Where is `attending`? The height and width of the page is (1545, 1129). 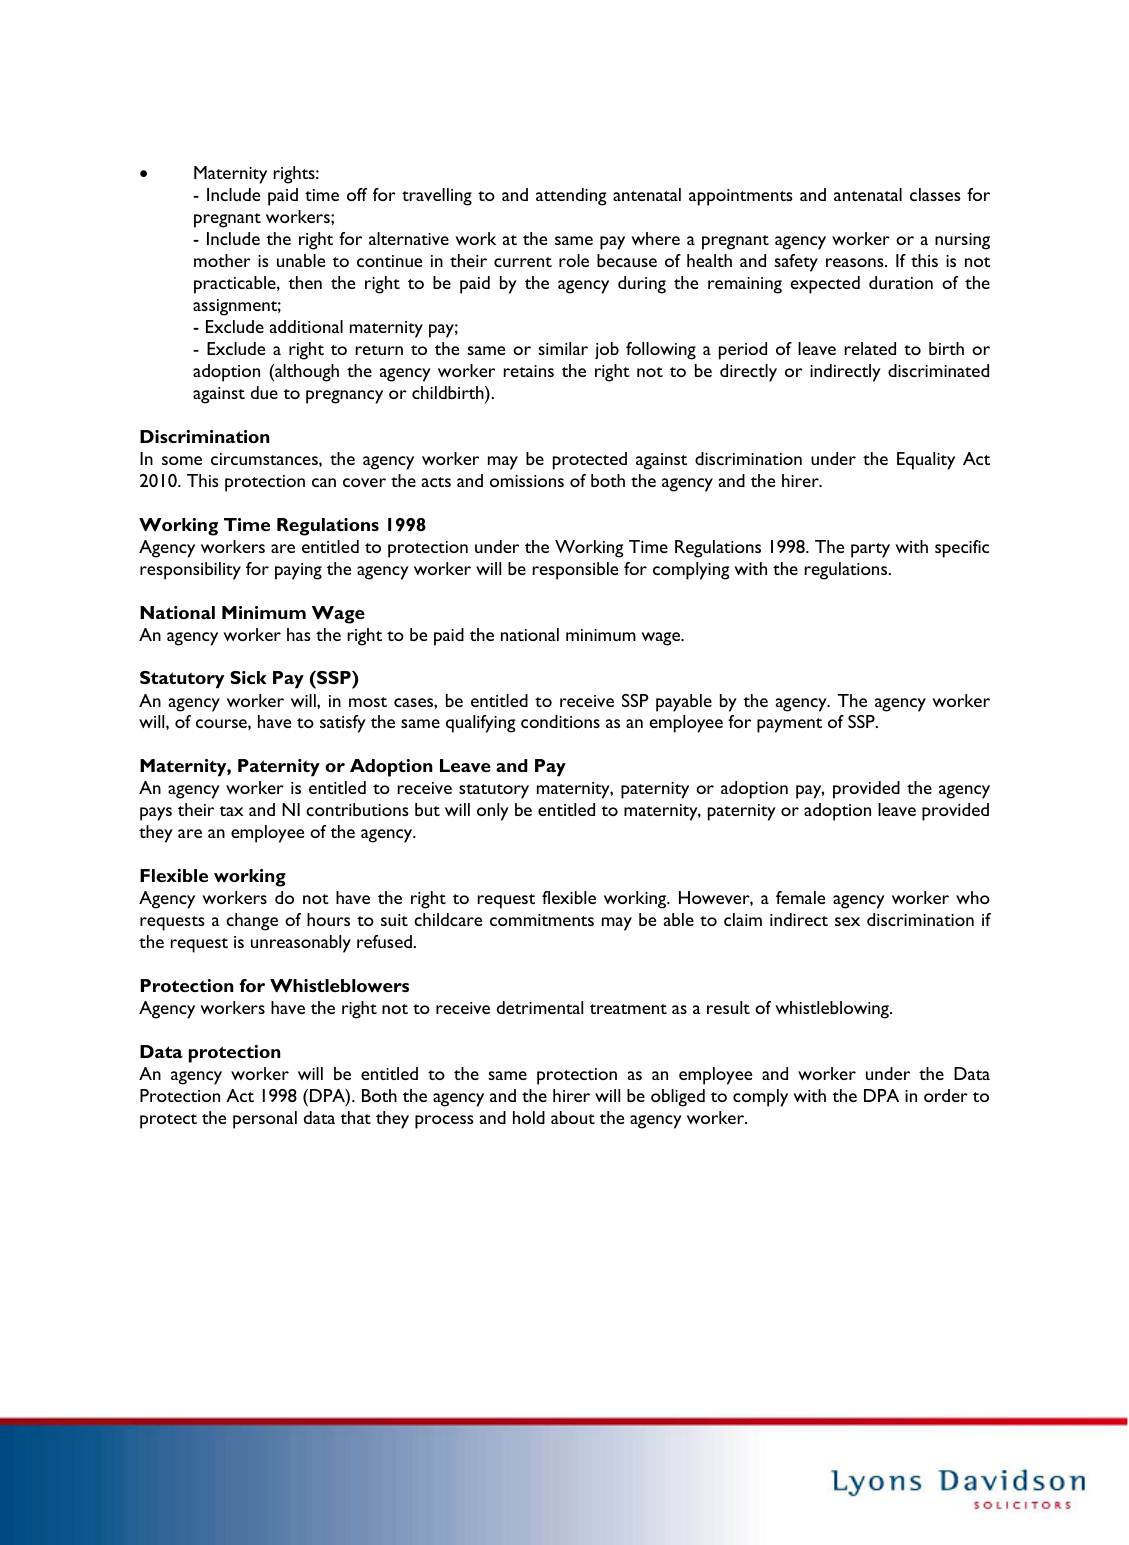
attending is located at coordinates (571, 197).
